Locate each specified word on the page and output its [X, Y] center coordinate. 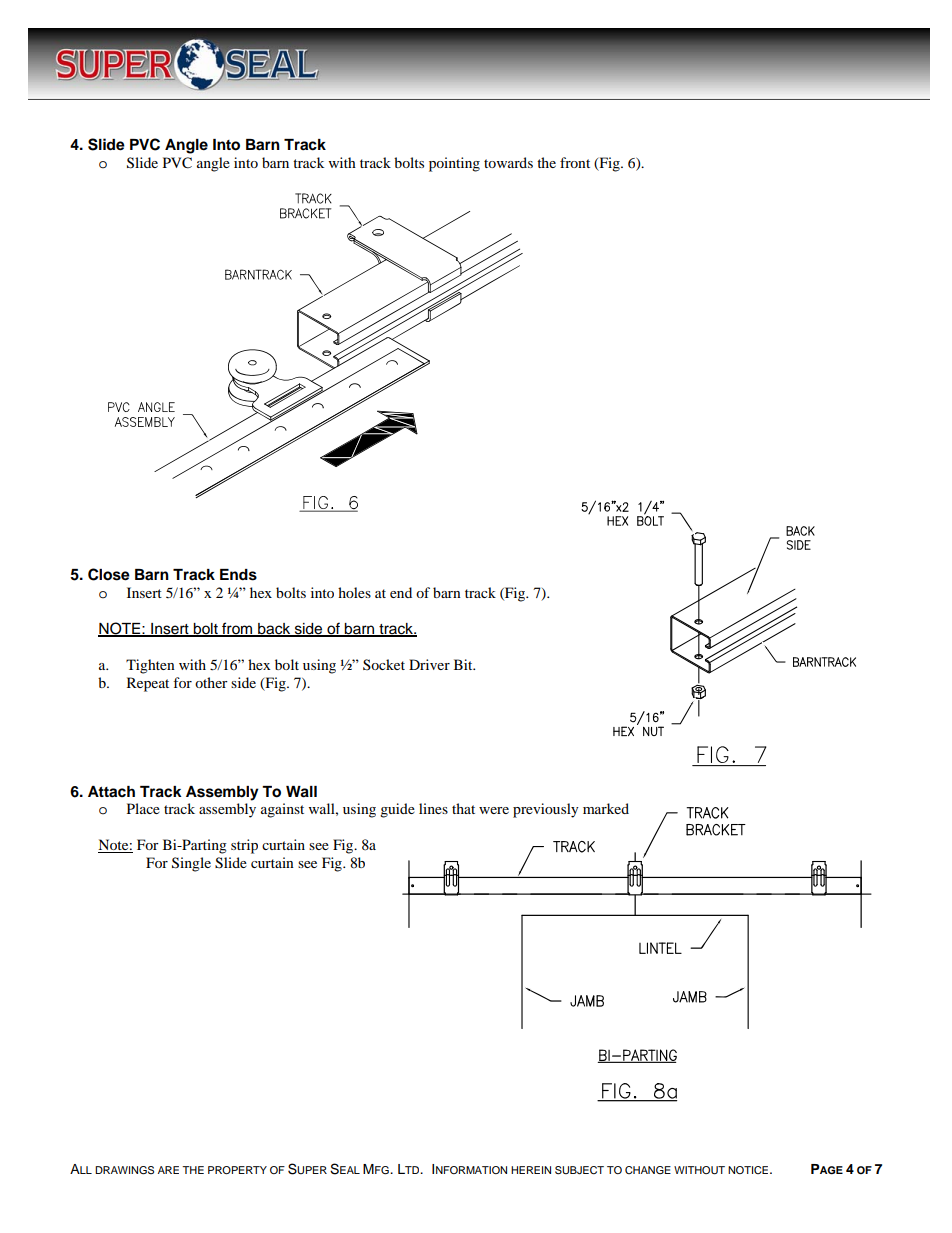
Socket [384, 664]
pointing [454, 164]
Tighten [150, 666]
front [575, 162]
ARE [168, 1170]
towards [508, 162]
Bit [464, 664]
